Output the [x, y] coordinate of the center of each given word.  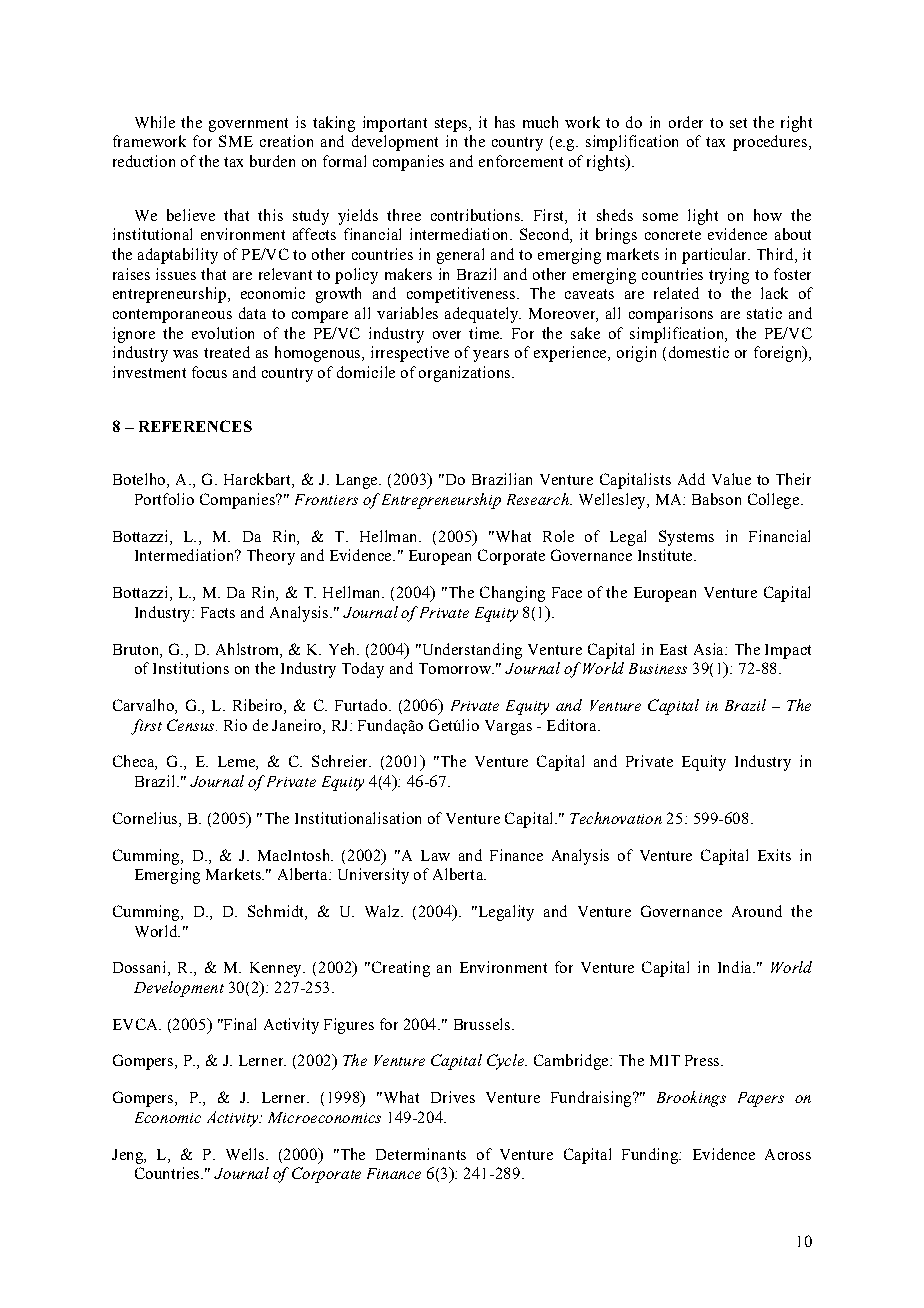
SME [236, 141]
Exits [774, 855]
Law [435, 855]
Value [731, 479]
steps [451, 125]
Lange [358, 481]
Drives [453, 1097]
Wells [245, 1154]
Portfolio [164, 499]
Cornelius [146, 819]
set [738, 123]
